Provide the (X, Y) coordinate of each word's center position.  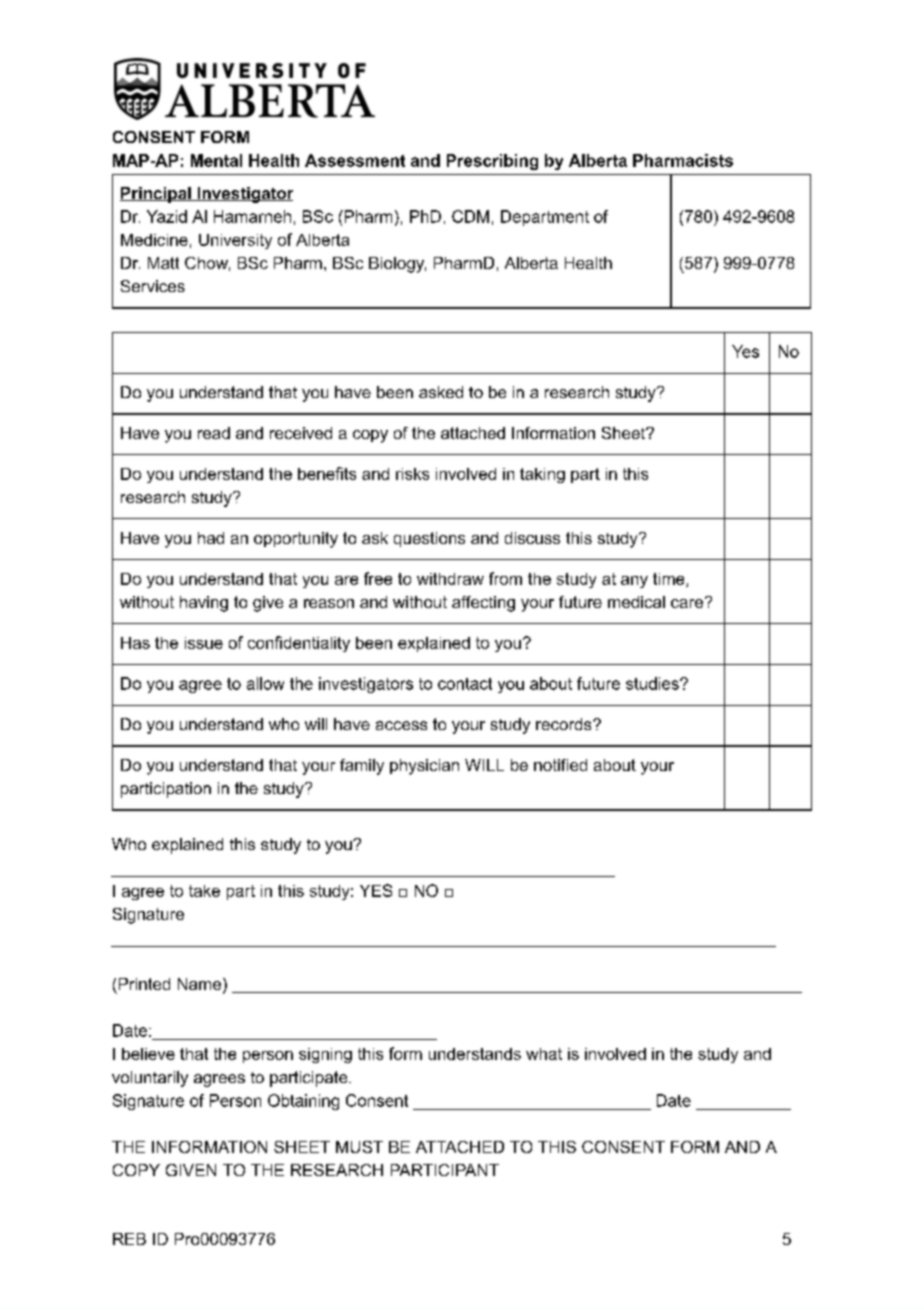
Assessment (355, 160)
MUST (359, 1147)
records (565, 724)
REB (129, 1239)
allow (265, 683)
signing (325, 1055)
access (401, 725)
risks (412, 474)
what (544, 1054)
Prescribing (492, 162)
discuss (532, 538)
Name (199, 984)
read (214, 433)
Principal (156, 195)
